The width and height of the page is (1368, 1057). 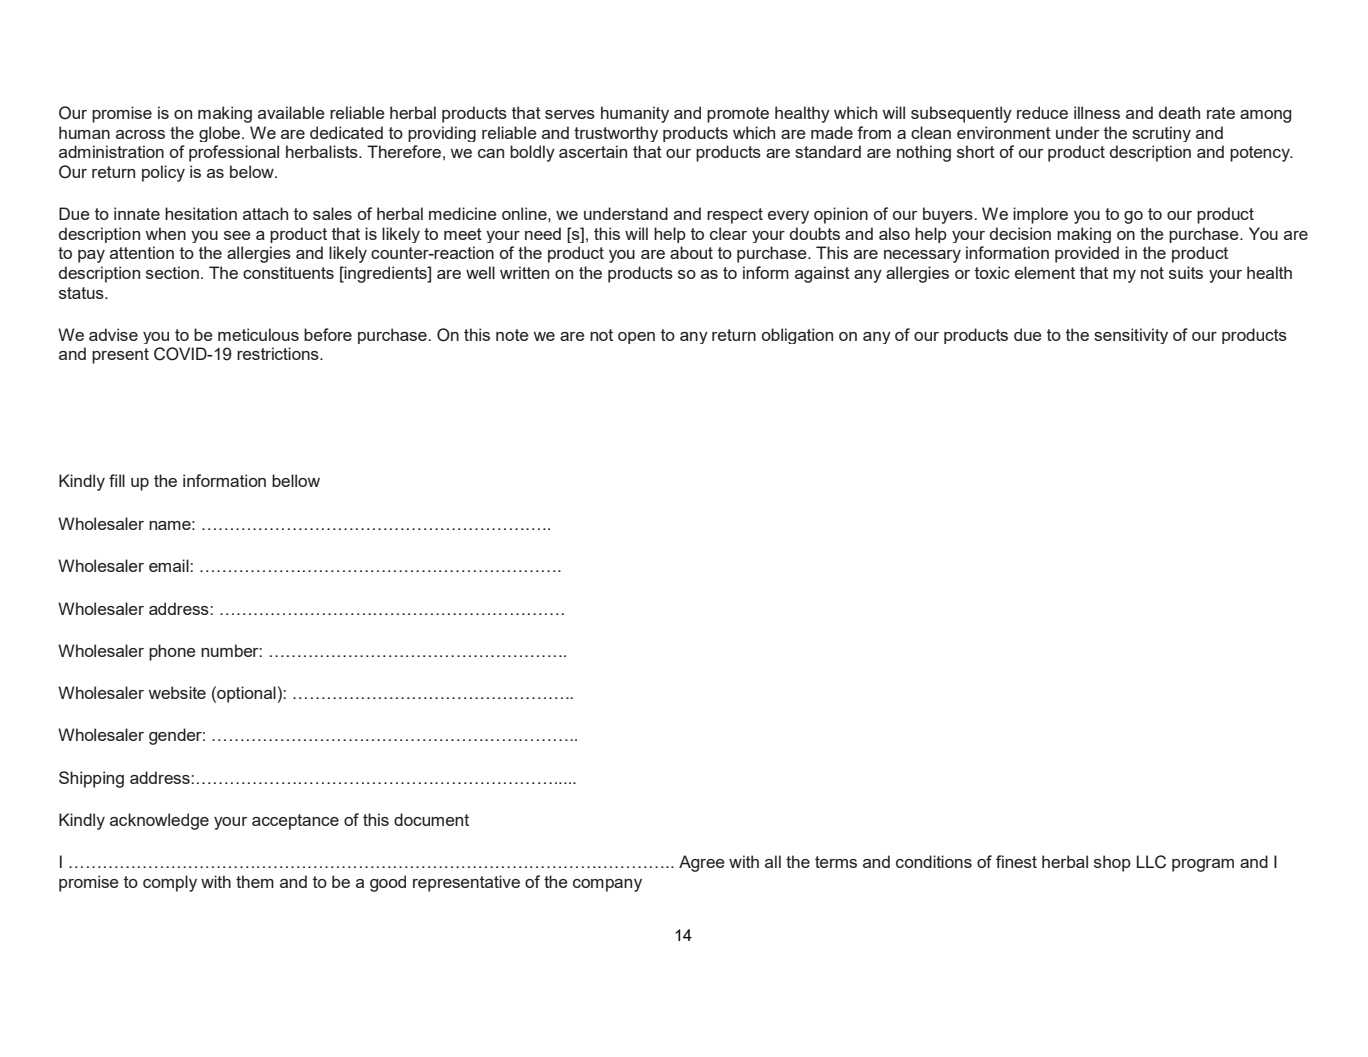 What do you see at coordinates (258, 334) in the page?
I see `meticulous` at bounding box center [258, 334].
